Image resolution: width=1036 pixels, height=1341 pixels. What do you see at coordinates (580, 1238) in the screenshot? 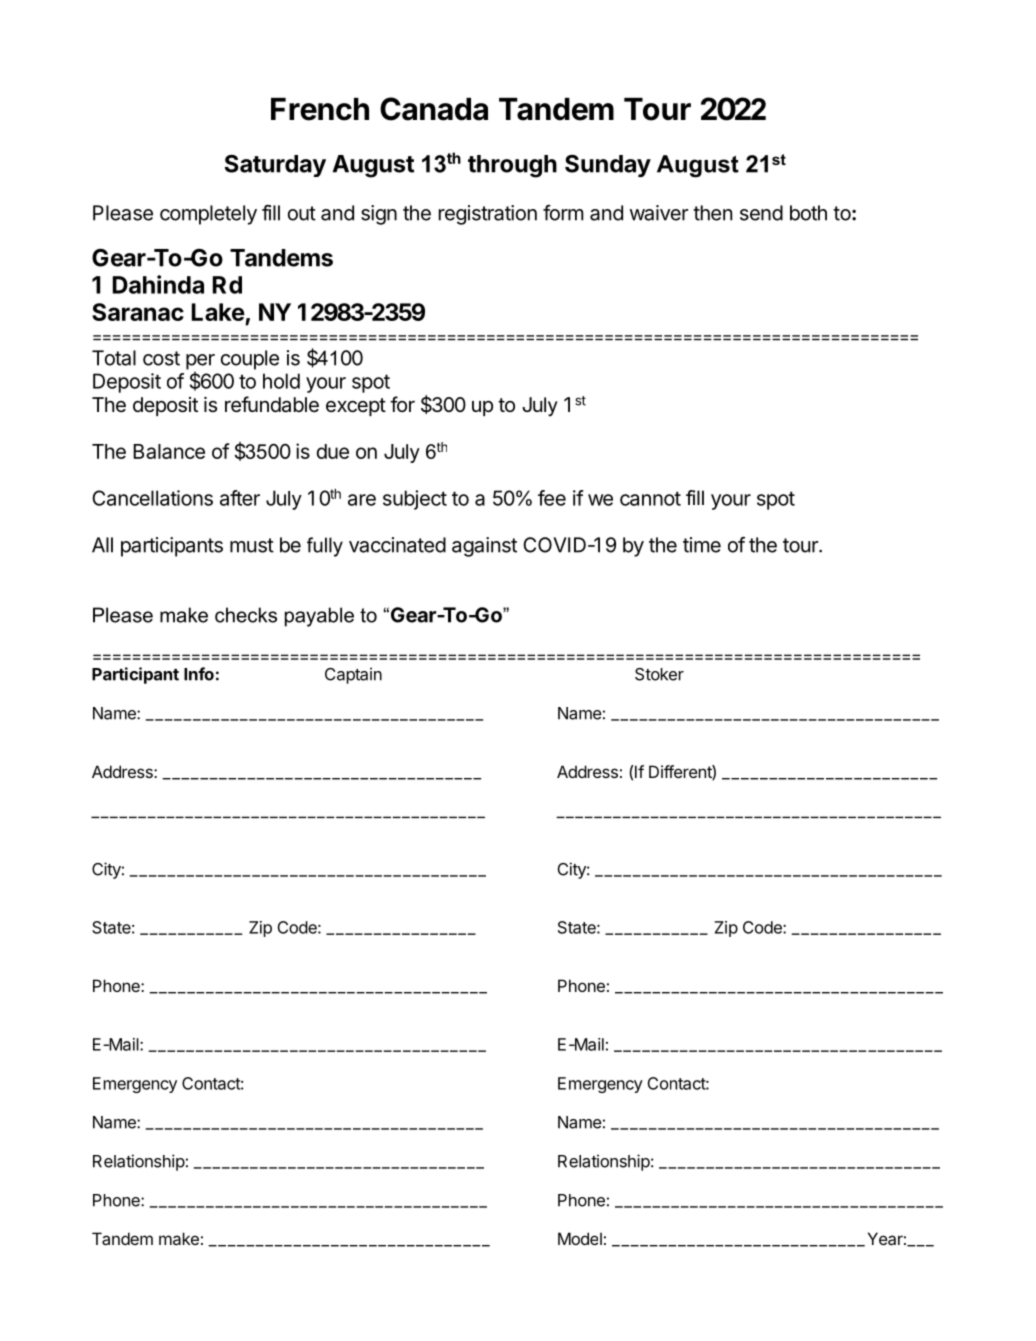
I see `Model` at bounding box center [580, 1238].
